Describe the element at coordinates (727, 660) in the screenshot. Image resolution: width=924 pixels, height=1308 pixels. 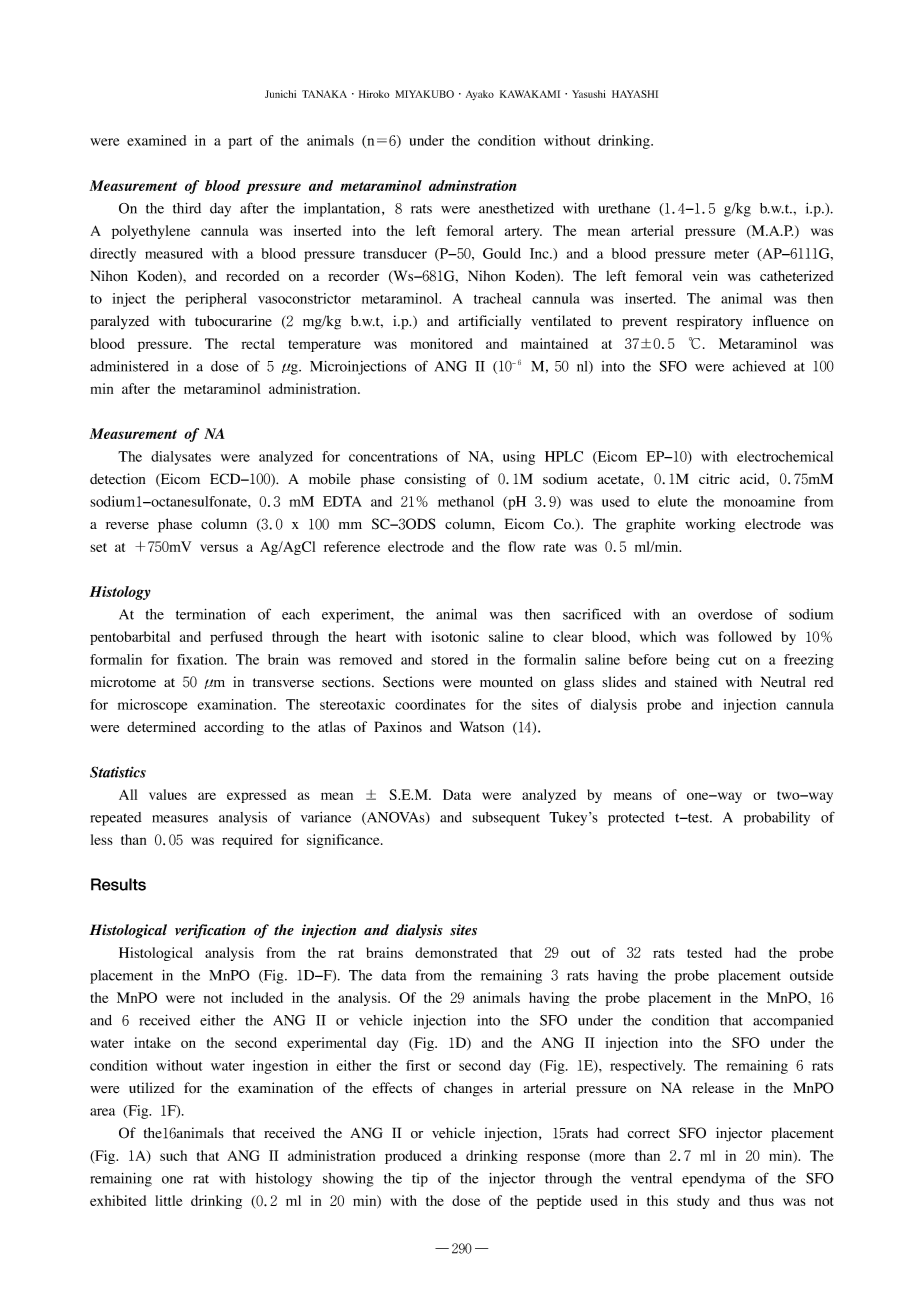
I see `cut` at that location.
